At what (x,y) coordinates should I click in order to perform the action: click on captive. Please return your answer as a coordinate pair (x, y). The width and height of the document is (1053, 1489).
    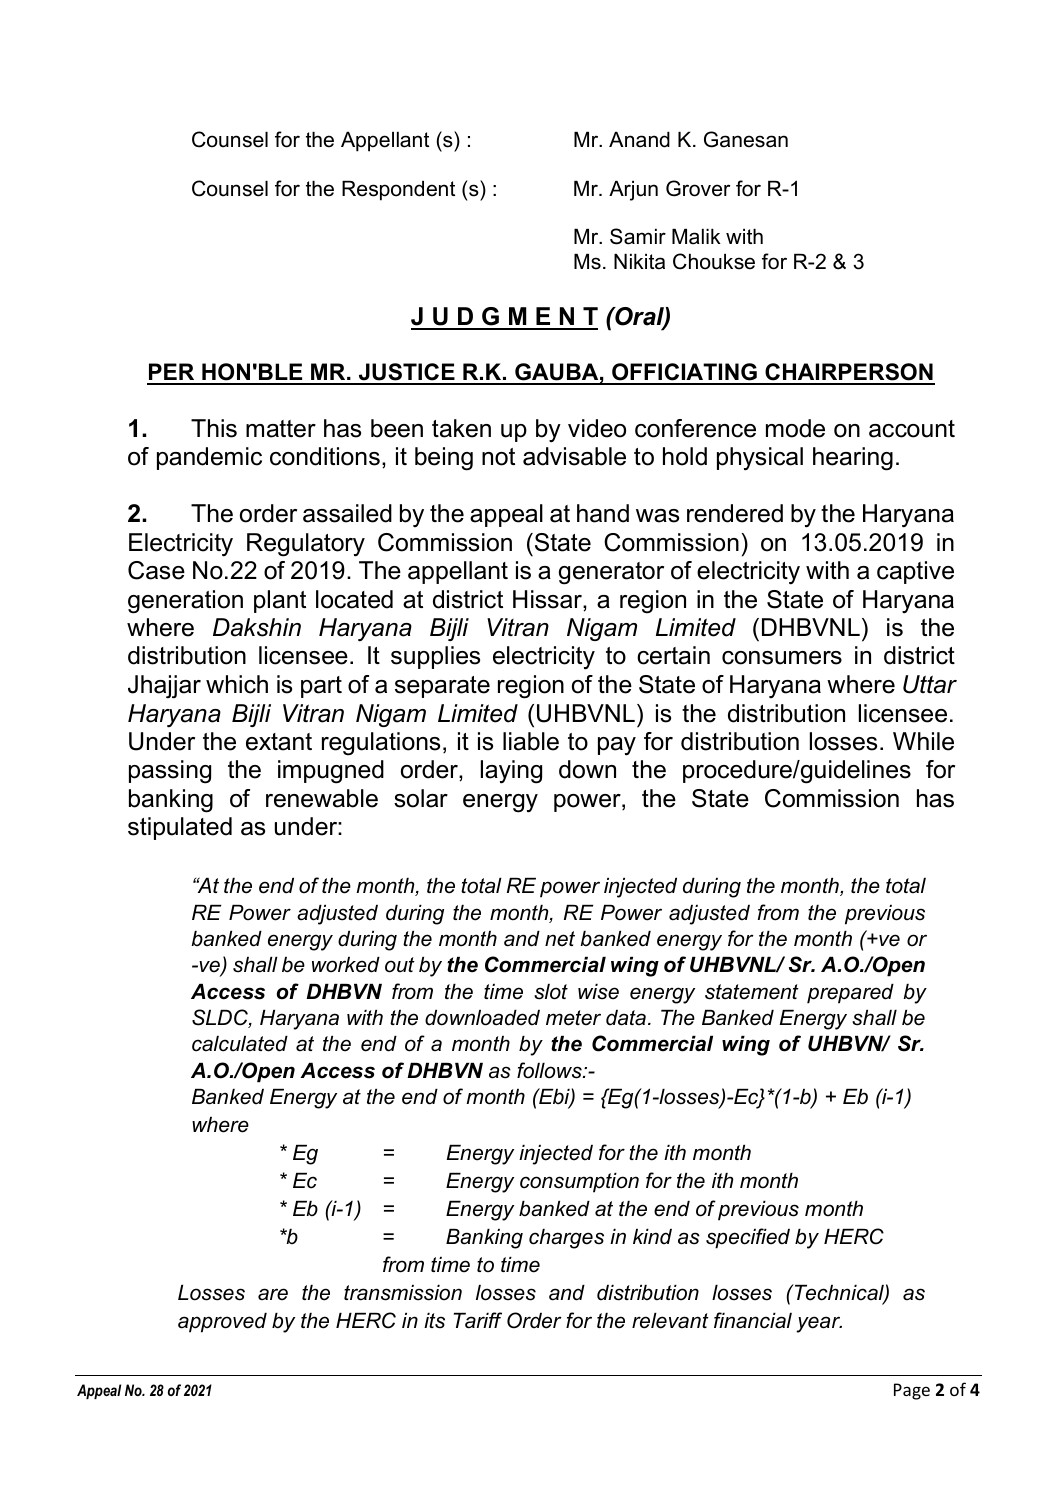
    Looking at the image, I should click on (915, 572).
